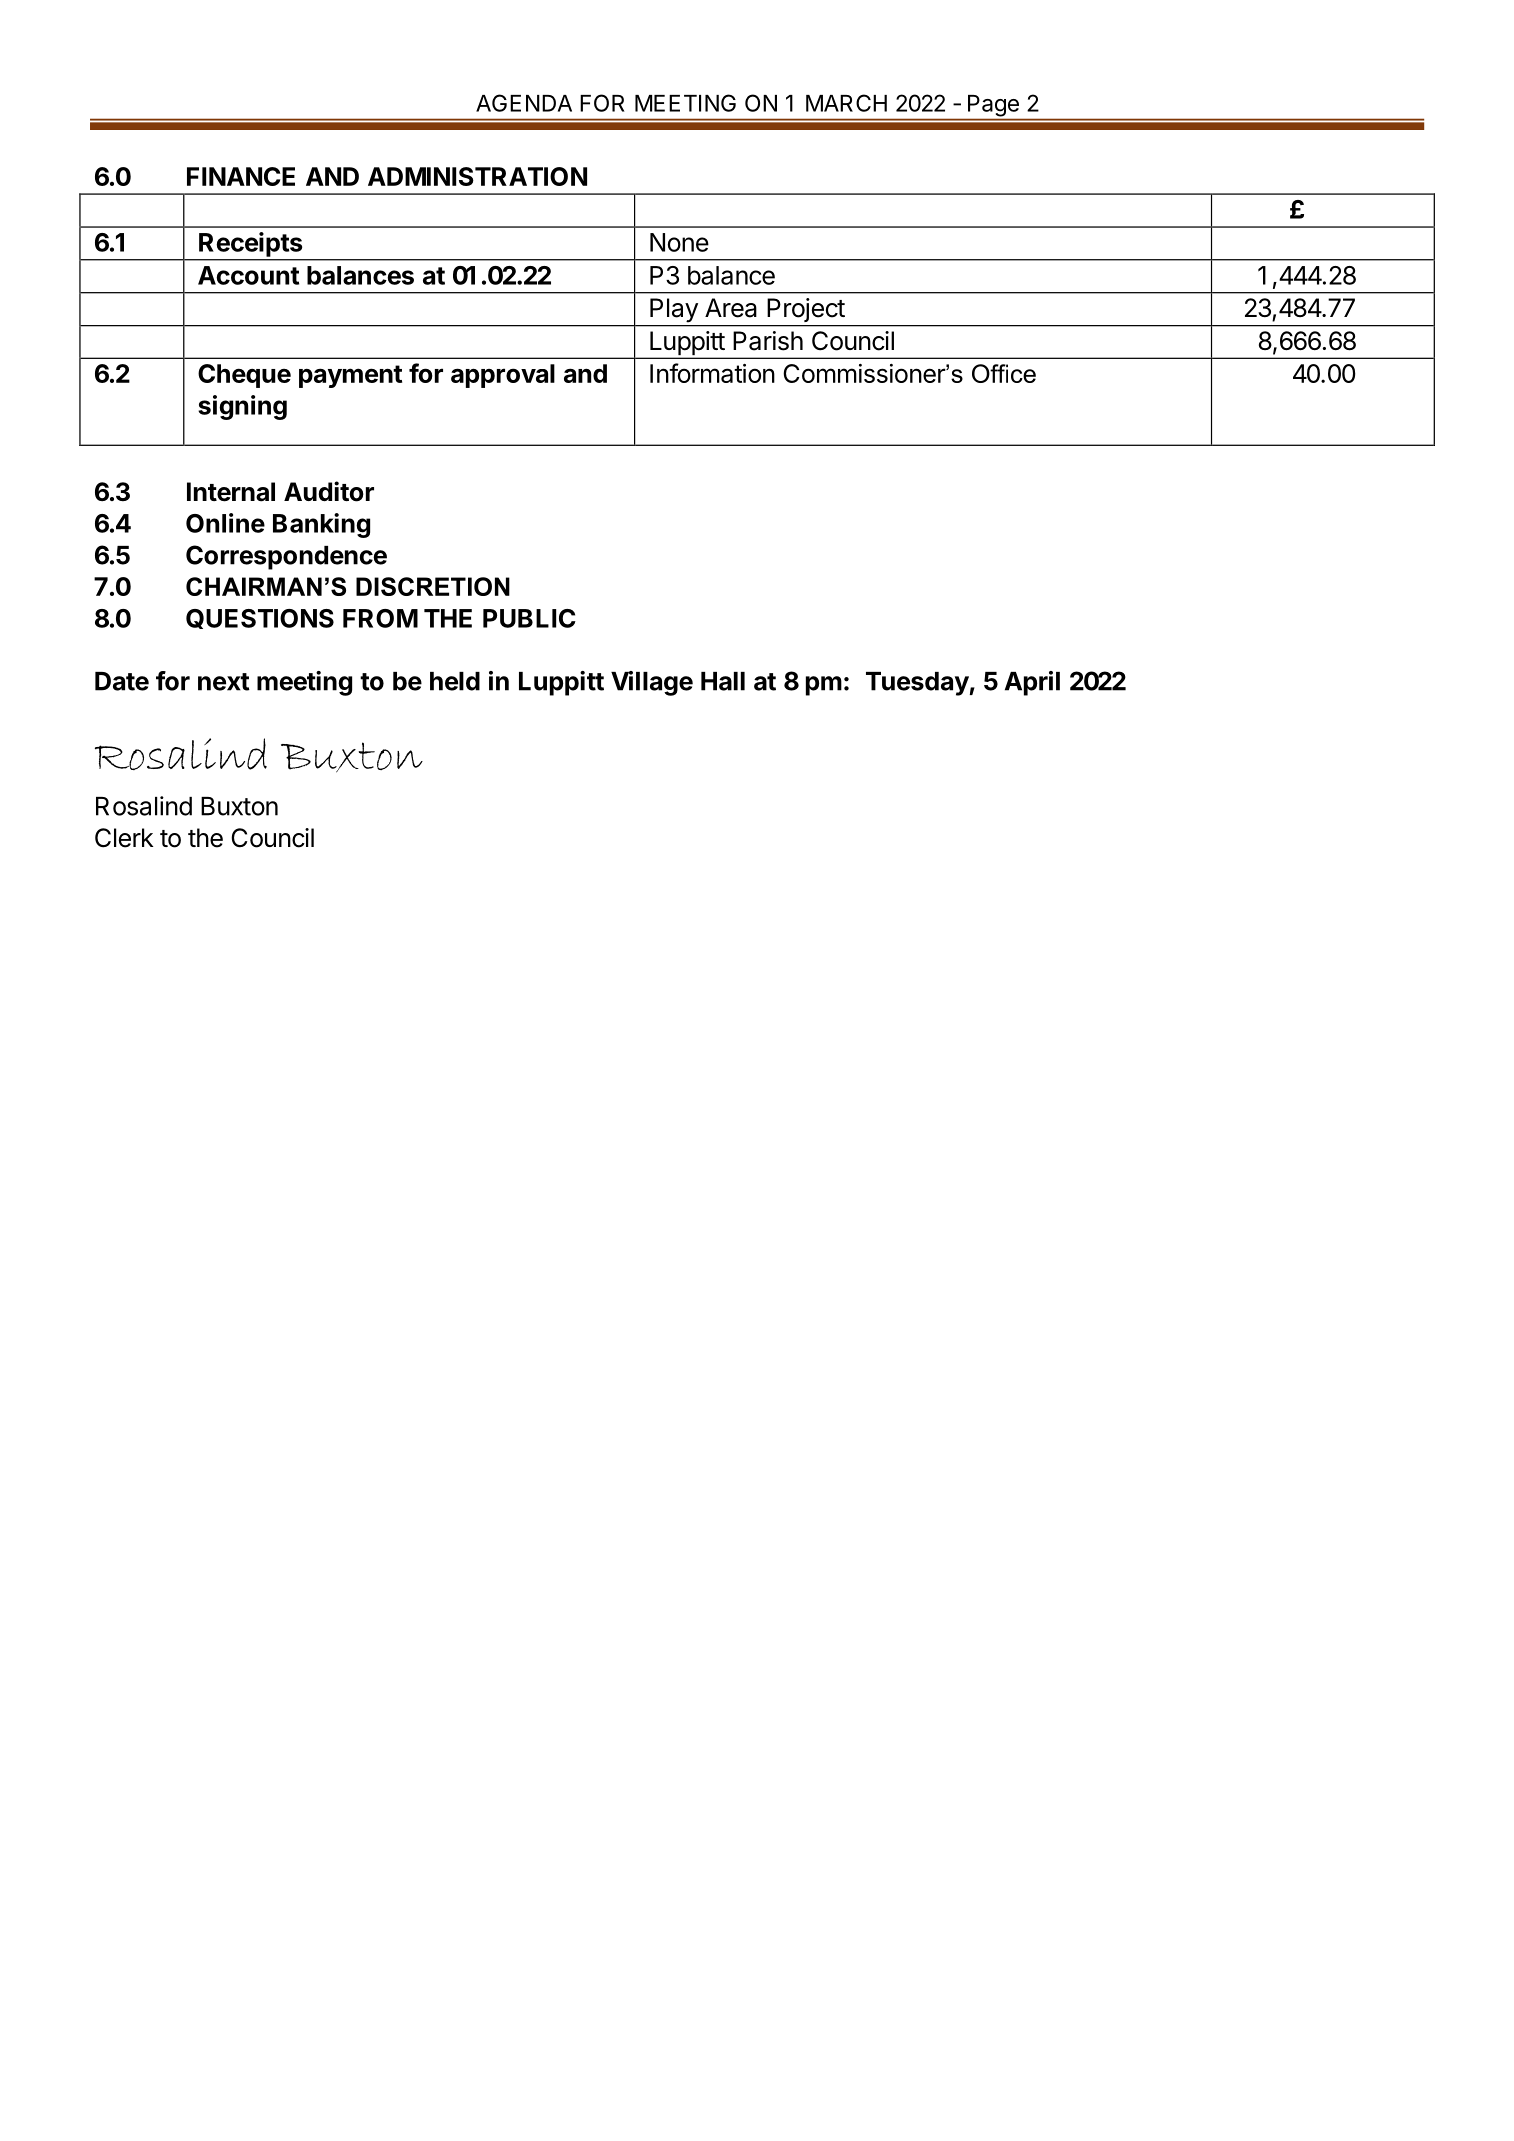 The width and height of the screenshot is (1514, 2141). Describe the element at coordinates (524, 103) in the screenshot. I see `AGENDA` at that location.
